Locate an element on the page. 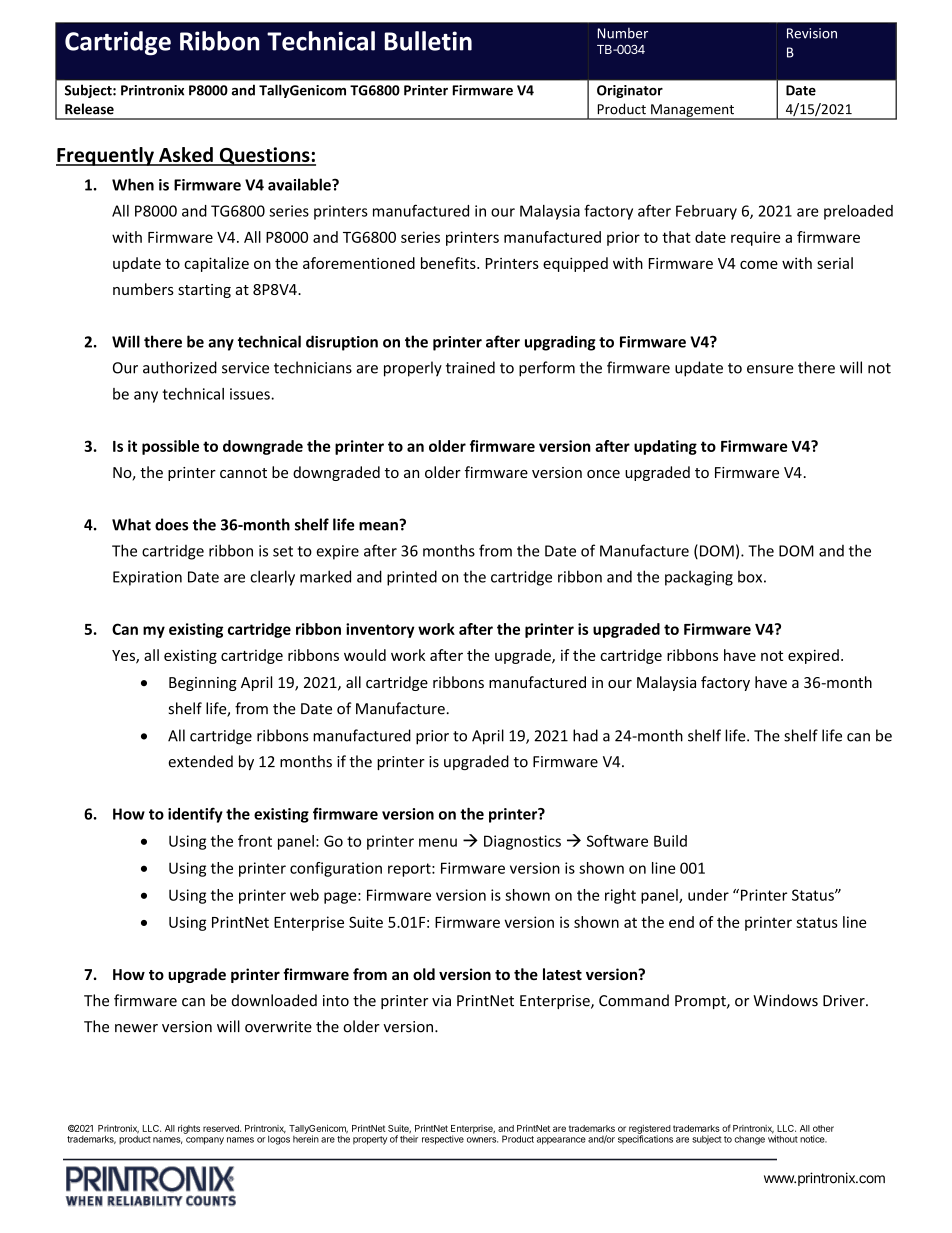 This page has height=1233, width=952. ensure is located at coordinates (770, 369).
